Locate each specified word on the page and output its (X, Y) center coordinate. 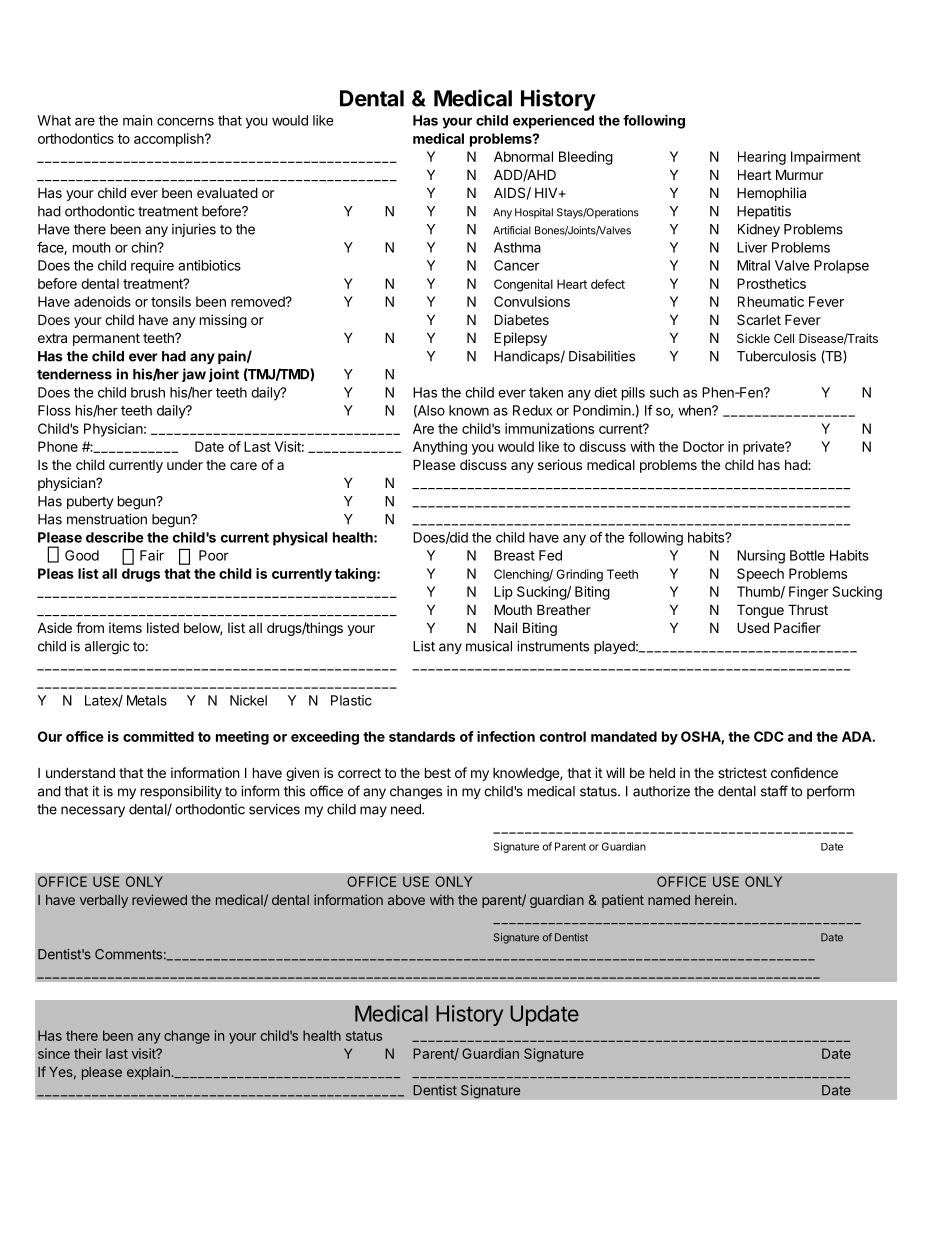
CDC (769, 736)
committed (158, 736)
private (764, 448)
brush (148, 392)
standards (422, 736)
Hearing (762, 158)
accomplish (170, 140)
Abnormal (523, 156)
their (88, 1053)
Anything (440, 448)
